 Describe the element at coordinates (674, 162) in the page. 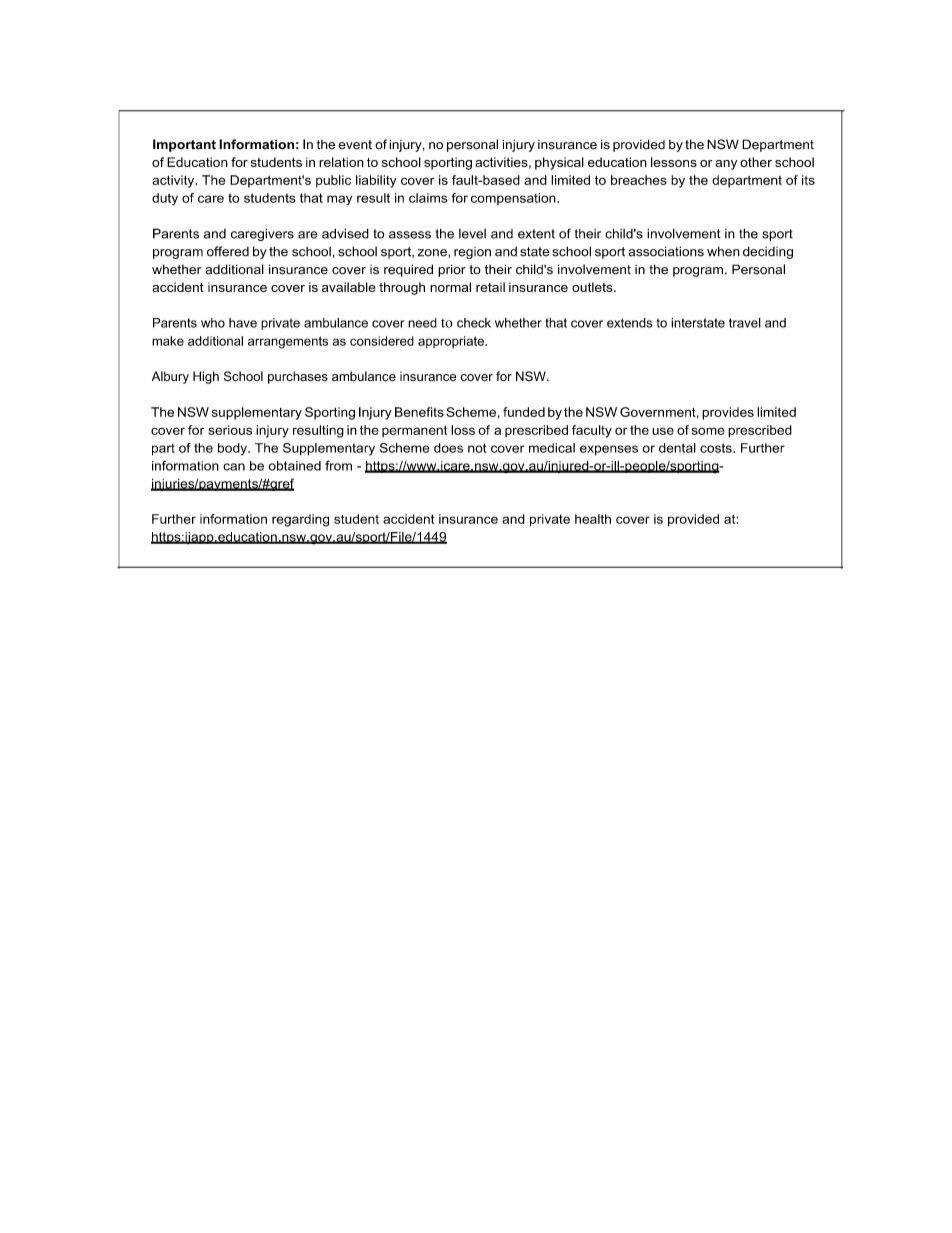

I see `lessons` at that location.
